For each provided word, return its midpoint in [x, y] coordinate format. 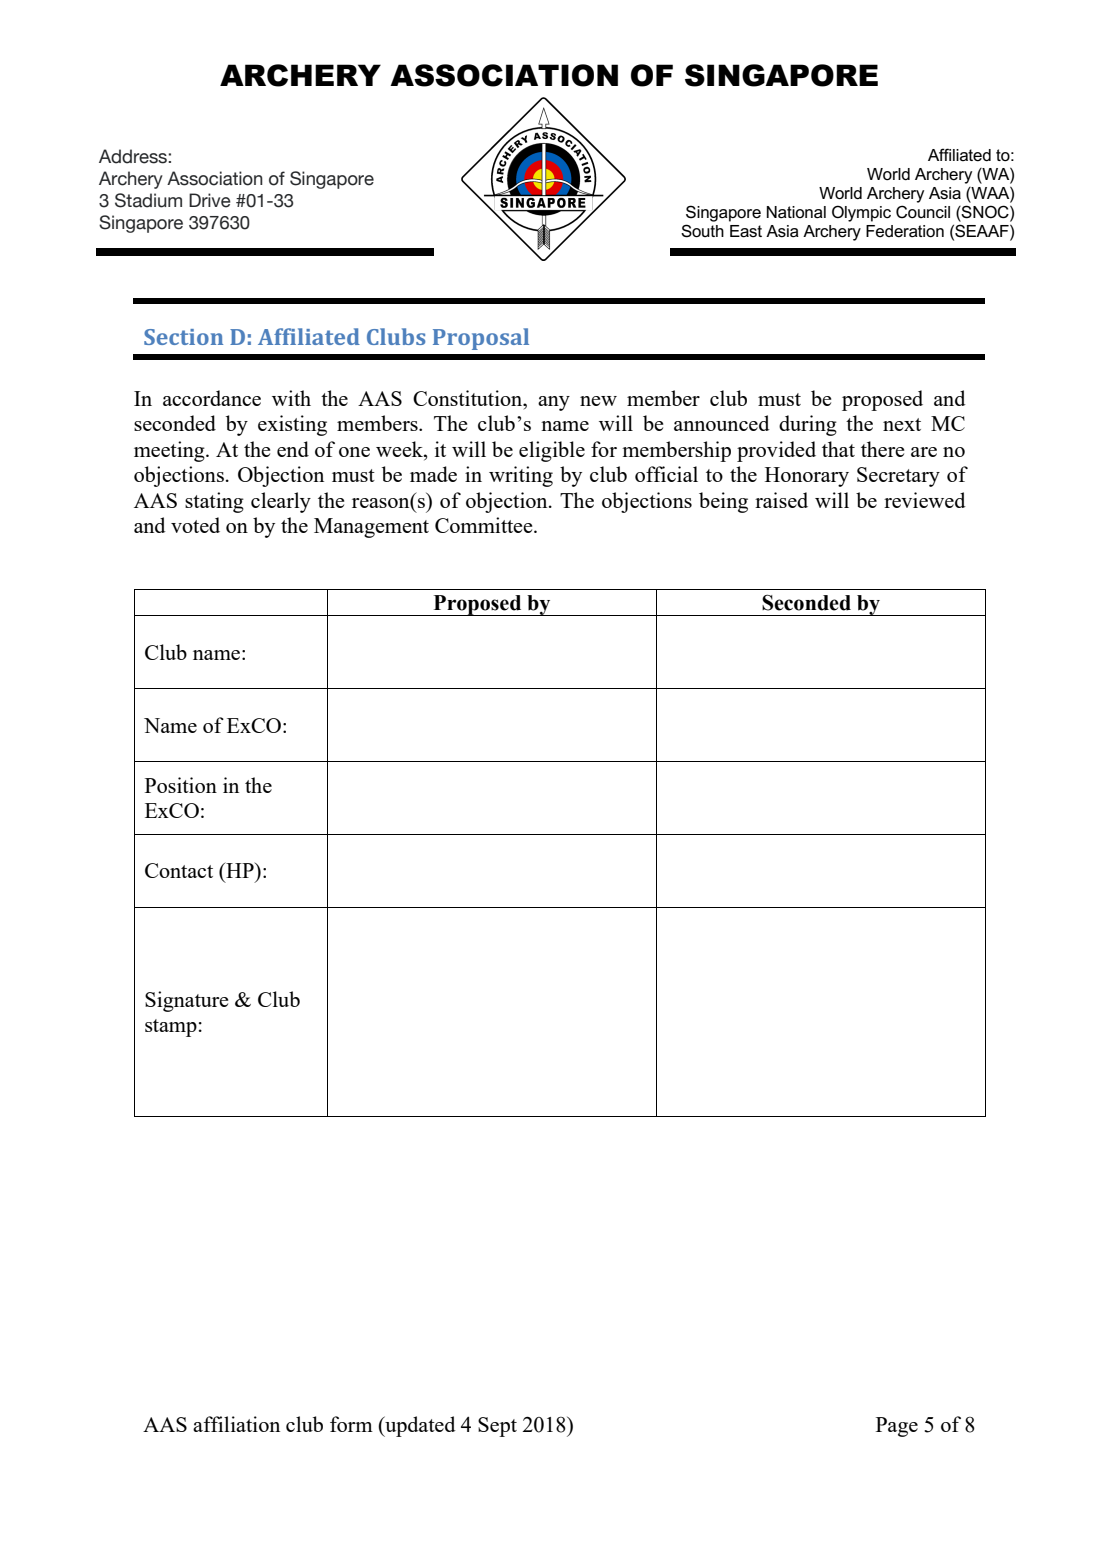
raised [781, 500]
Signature [186, 1001]
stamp [171, 1028]
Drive [210, 200]
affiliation [236, 1424]
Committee [485, 525]
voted [195, 525]
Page [897, 1427]
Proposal [481, 339]
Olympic [861, 213]
